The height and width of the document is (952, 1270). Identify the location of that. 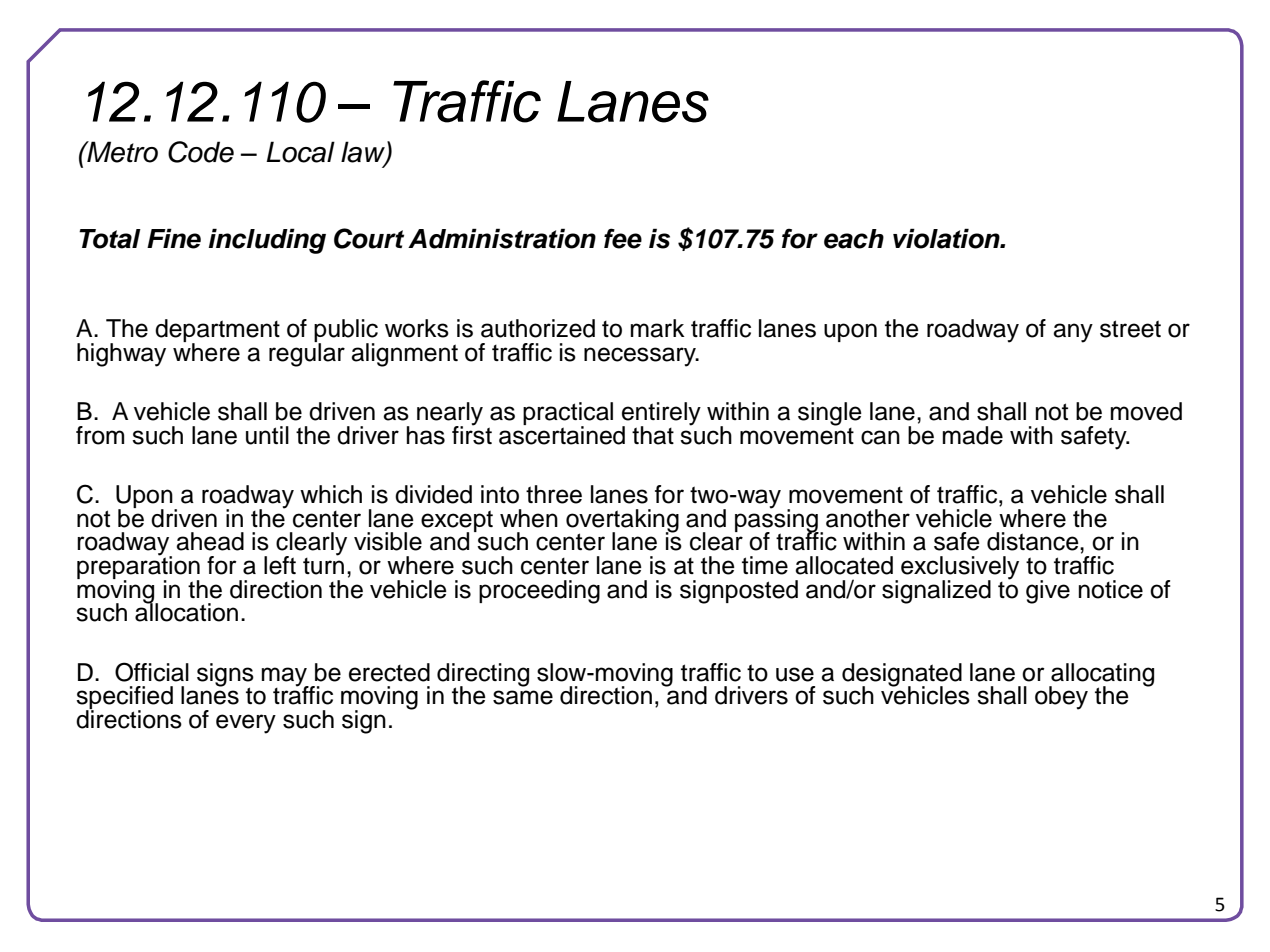
(653, 435).
